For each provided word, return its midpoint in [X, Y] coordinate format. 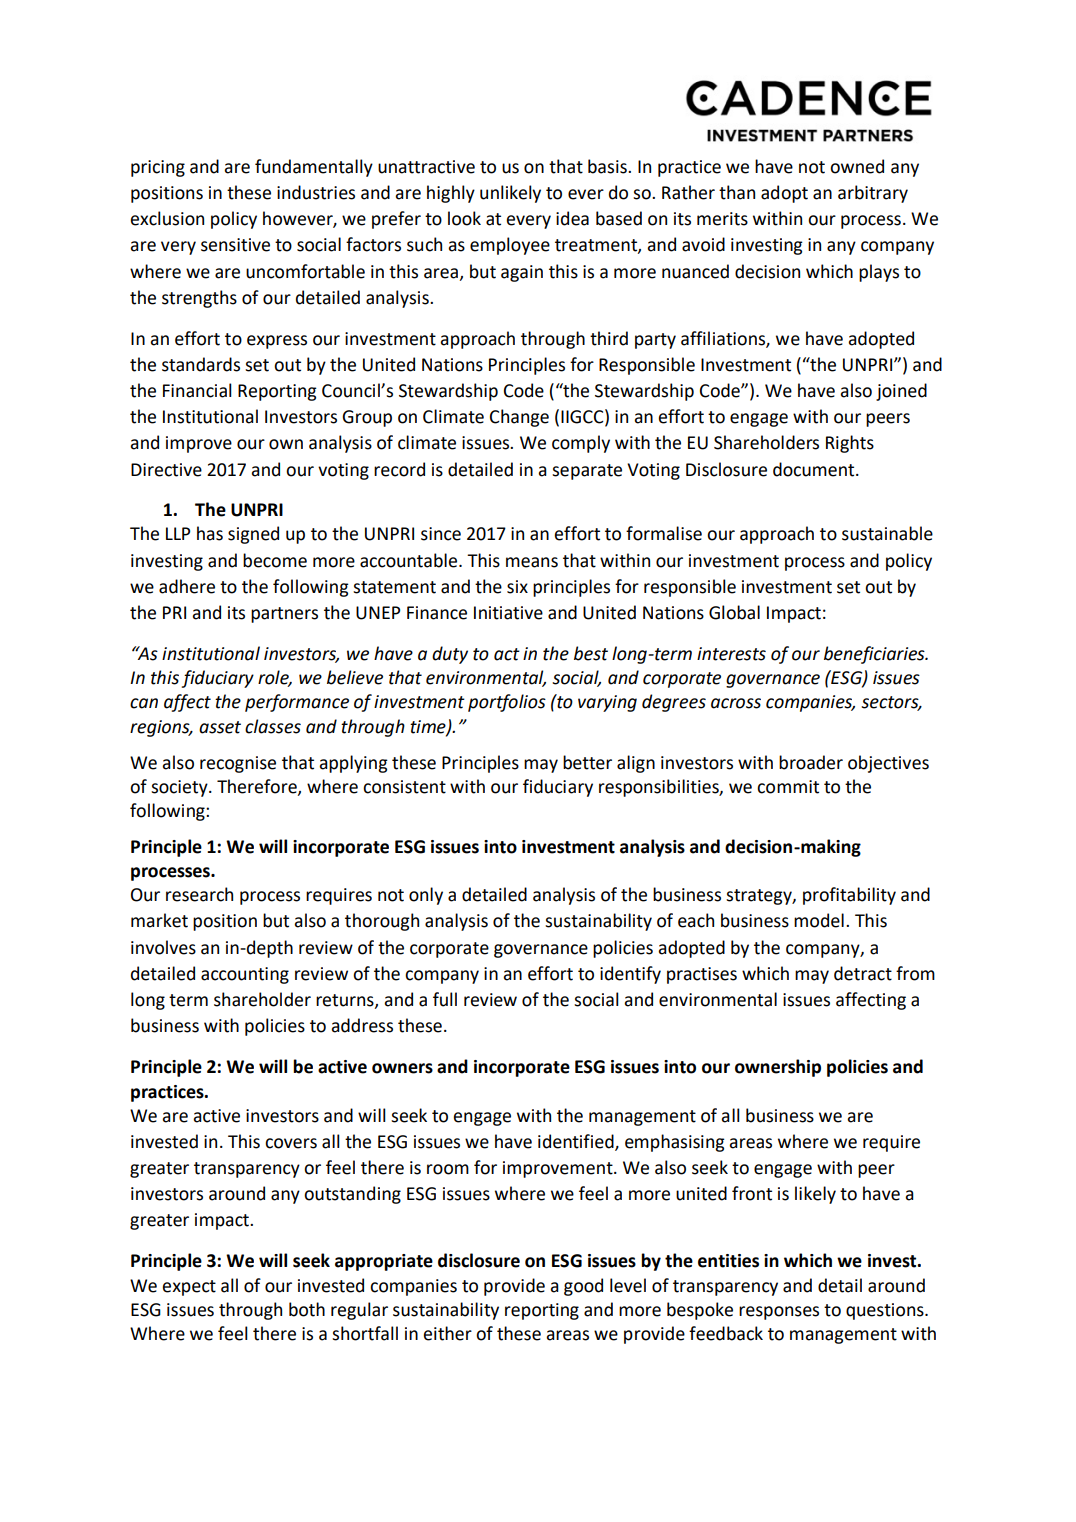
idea [572, 218]
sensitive [235, 245]
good [583, 1287]
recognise [238, 764]
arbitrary [873, 194]
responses [779, 1313]
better [587, 762]
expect [189, 1288]
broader [811, 762]
